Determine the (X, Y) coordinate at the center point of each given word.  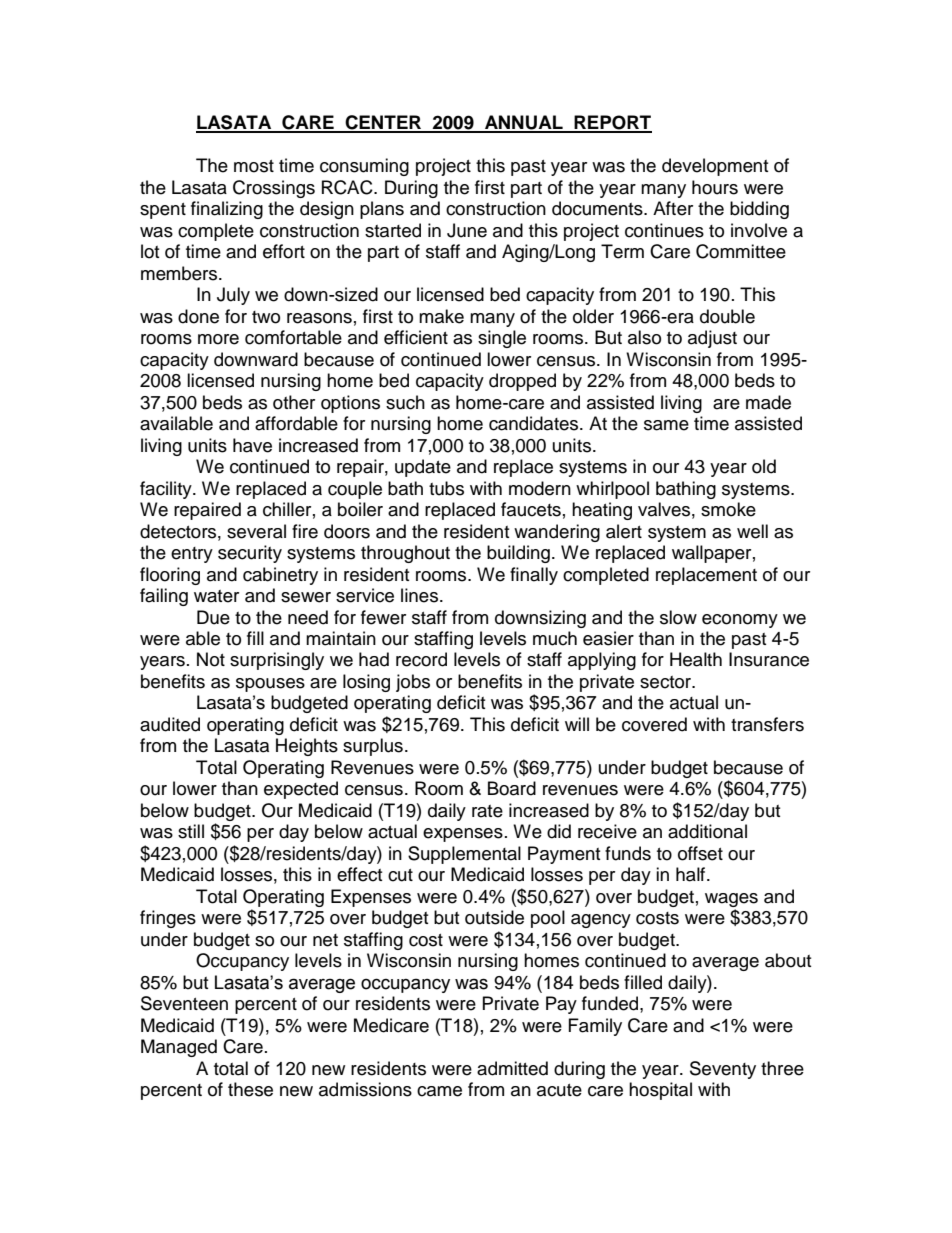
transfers (767, 724)
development (715, 167)
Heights (307, 747)
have (252, 445)
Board (512, 788)
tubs (446, 488)
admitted (512, 1068)
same (666, 425)
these (250, 1089)
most (254, 166)
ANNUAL (524, 123)
